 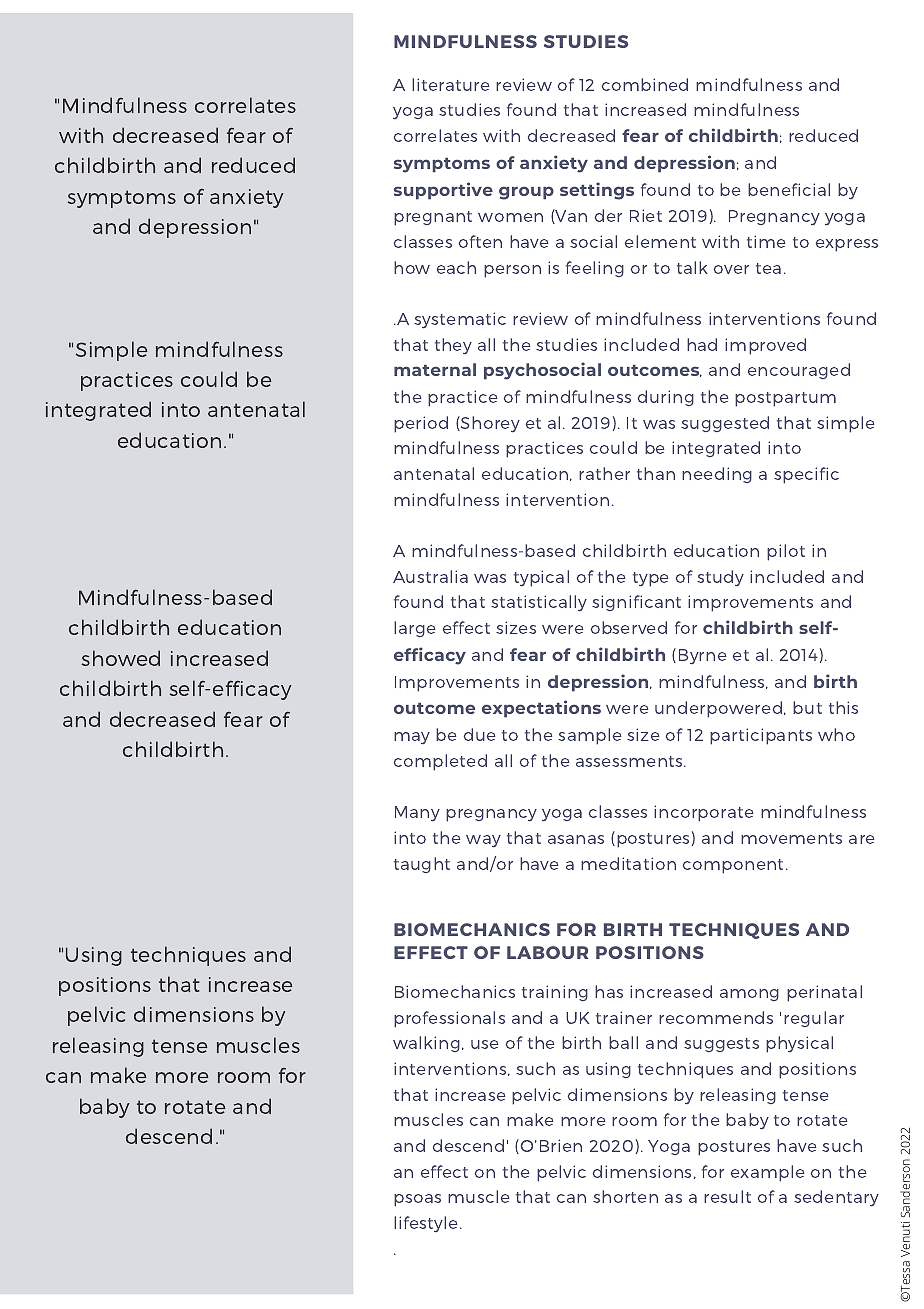 I want to click on group, so click(x=526, y=193).
